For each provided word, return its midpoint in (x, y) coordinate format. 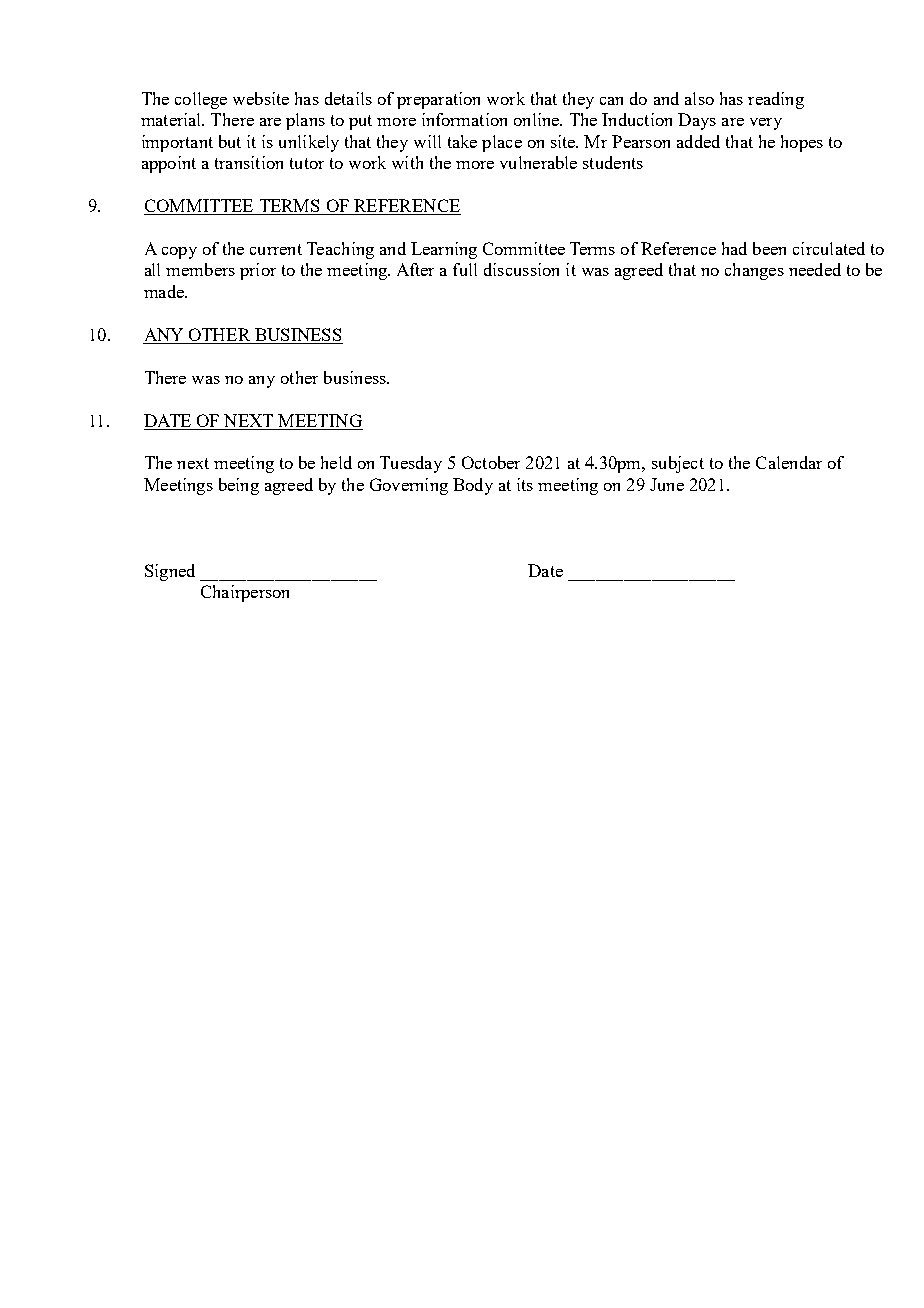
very (766, 124)
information (464, 119)
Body (473, 486)
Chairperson (245, 593)
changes (754, 271)
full (465, 269)
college (201, 100)
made (165, 291)
